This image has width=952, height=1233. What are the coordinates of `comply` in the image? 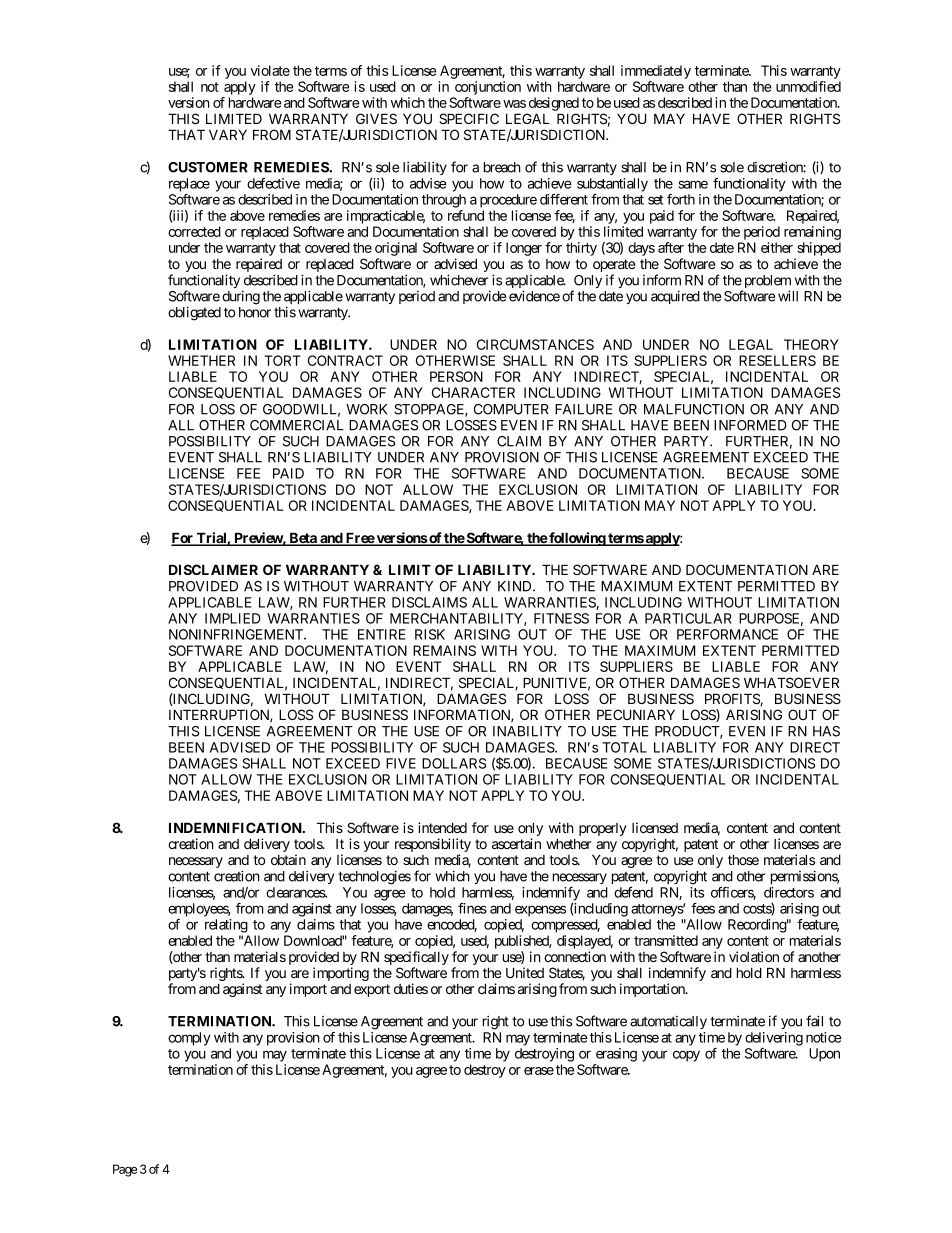 It's located at (189, 1039).
